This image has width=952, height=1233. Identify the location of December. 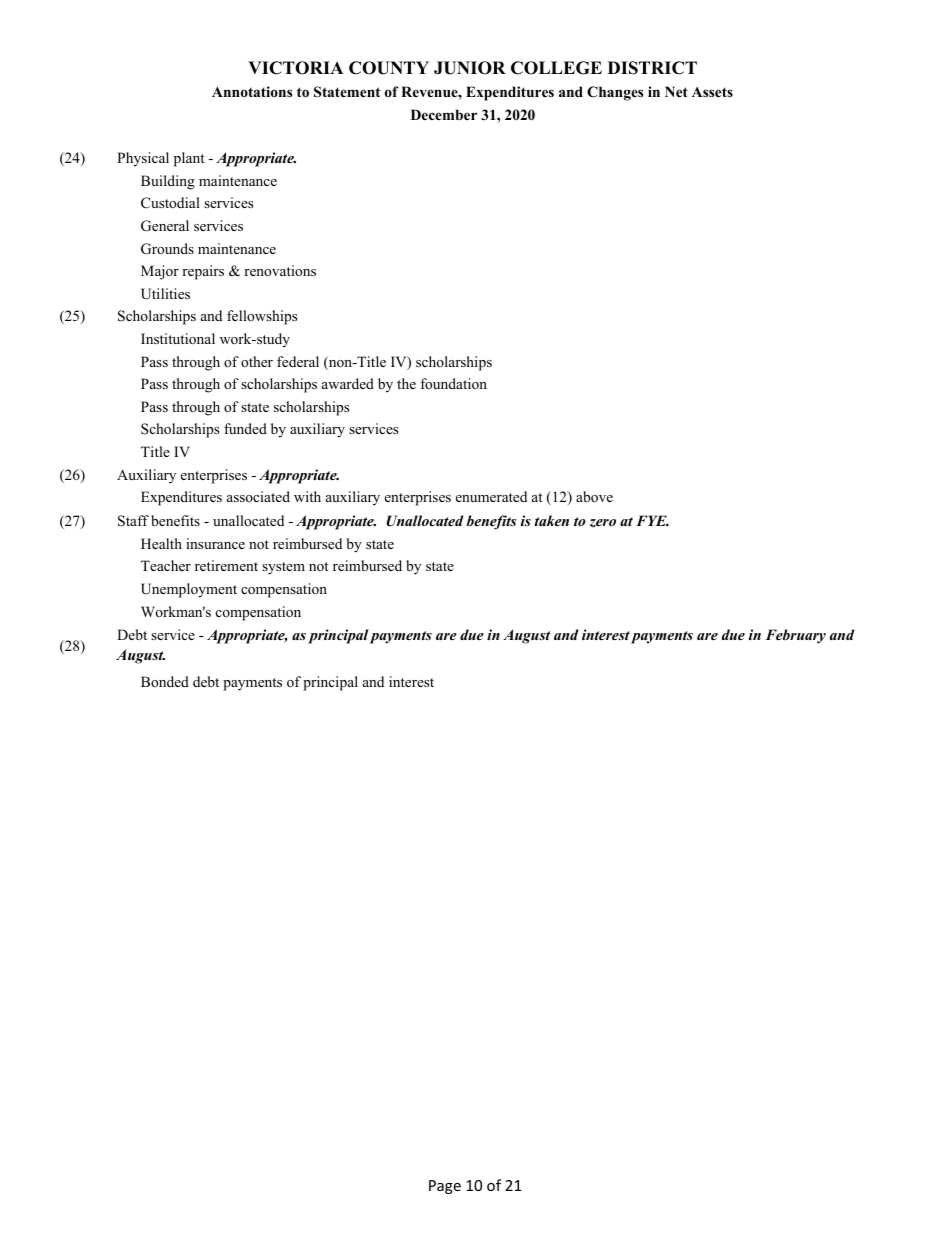
(444, 114).
